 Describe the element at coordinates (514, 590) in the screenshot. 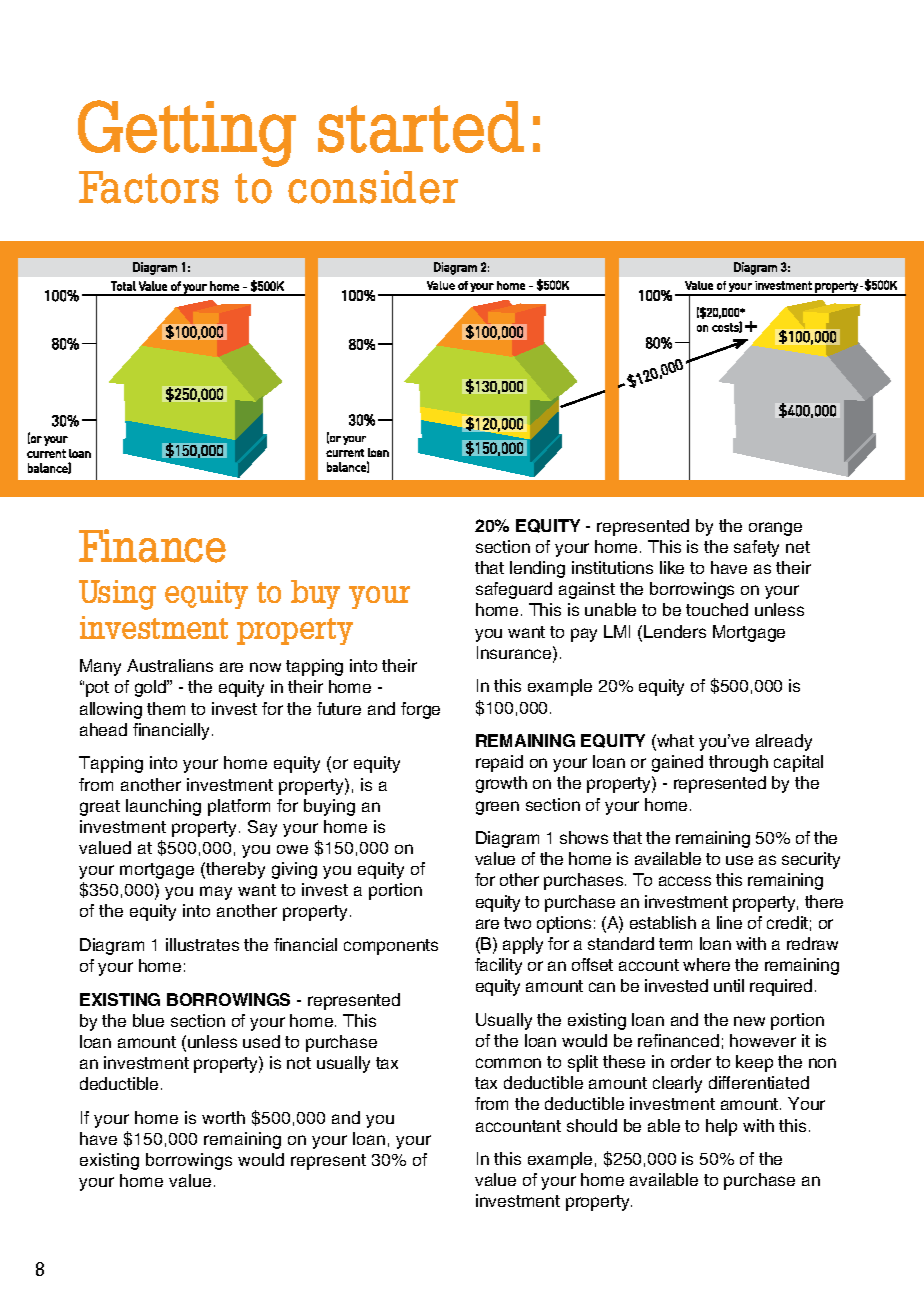

I see `safeguard` at that location.
